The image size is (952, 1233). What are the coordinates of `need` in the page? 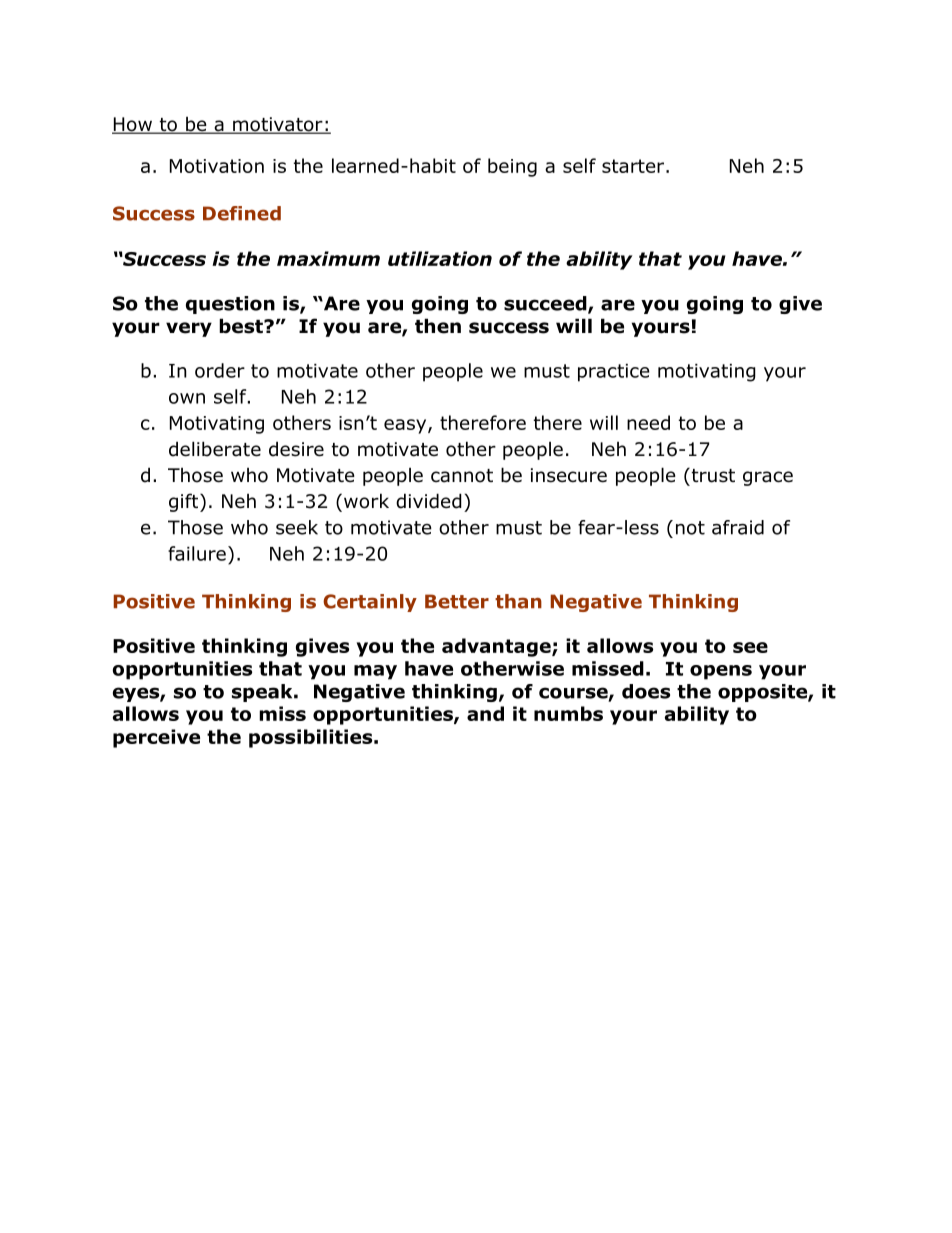 It's located at (648, 422).
